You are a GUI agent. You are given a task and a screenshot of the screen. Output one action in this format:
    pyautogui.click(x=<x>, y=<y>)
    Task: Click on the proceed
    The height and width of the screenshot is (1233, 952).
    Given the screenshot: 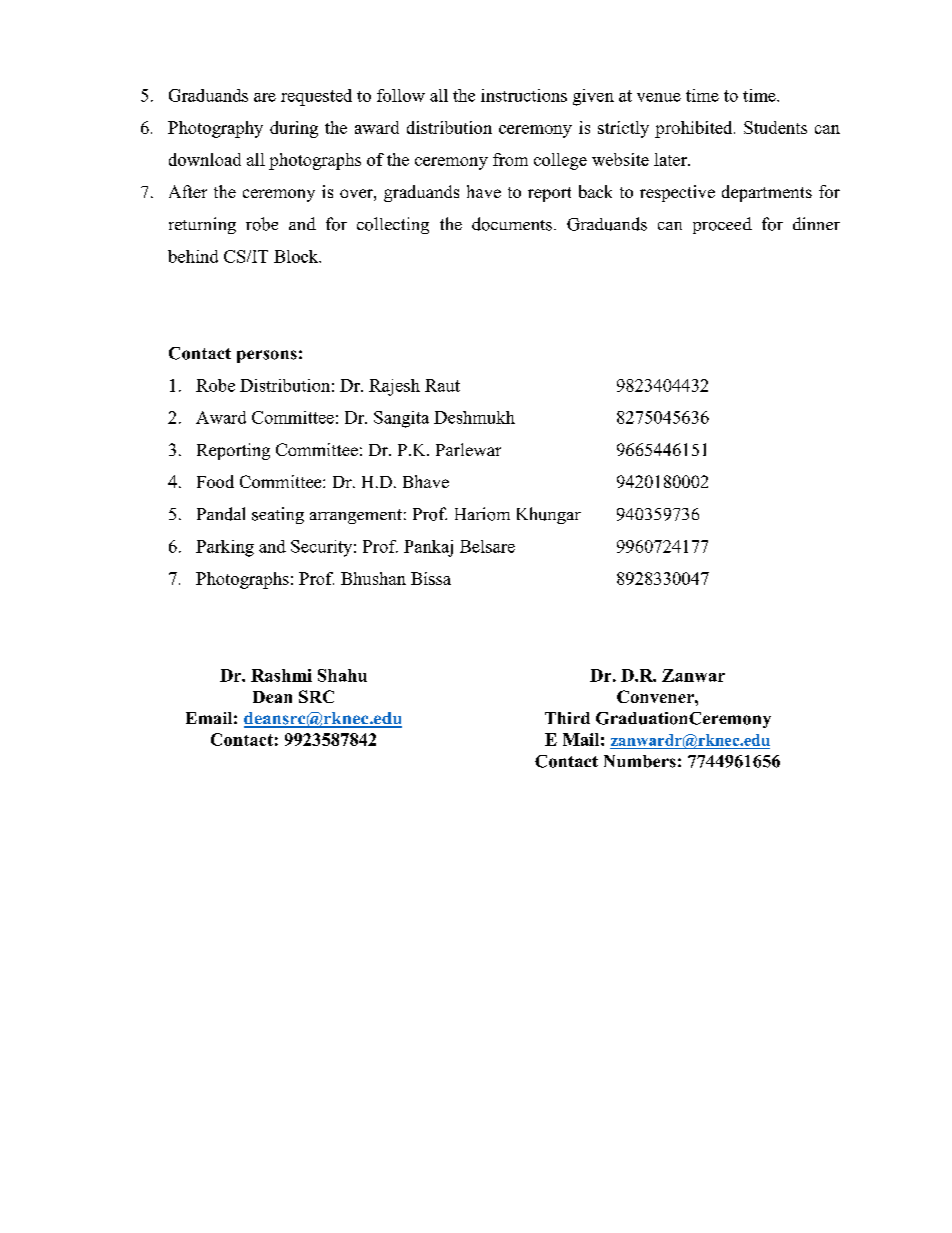 What is the action you would take?
    pyautogui.click(x=722, y=225)
